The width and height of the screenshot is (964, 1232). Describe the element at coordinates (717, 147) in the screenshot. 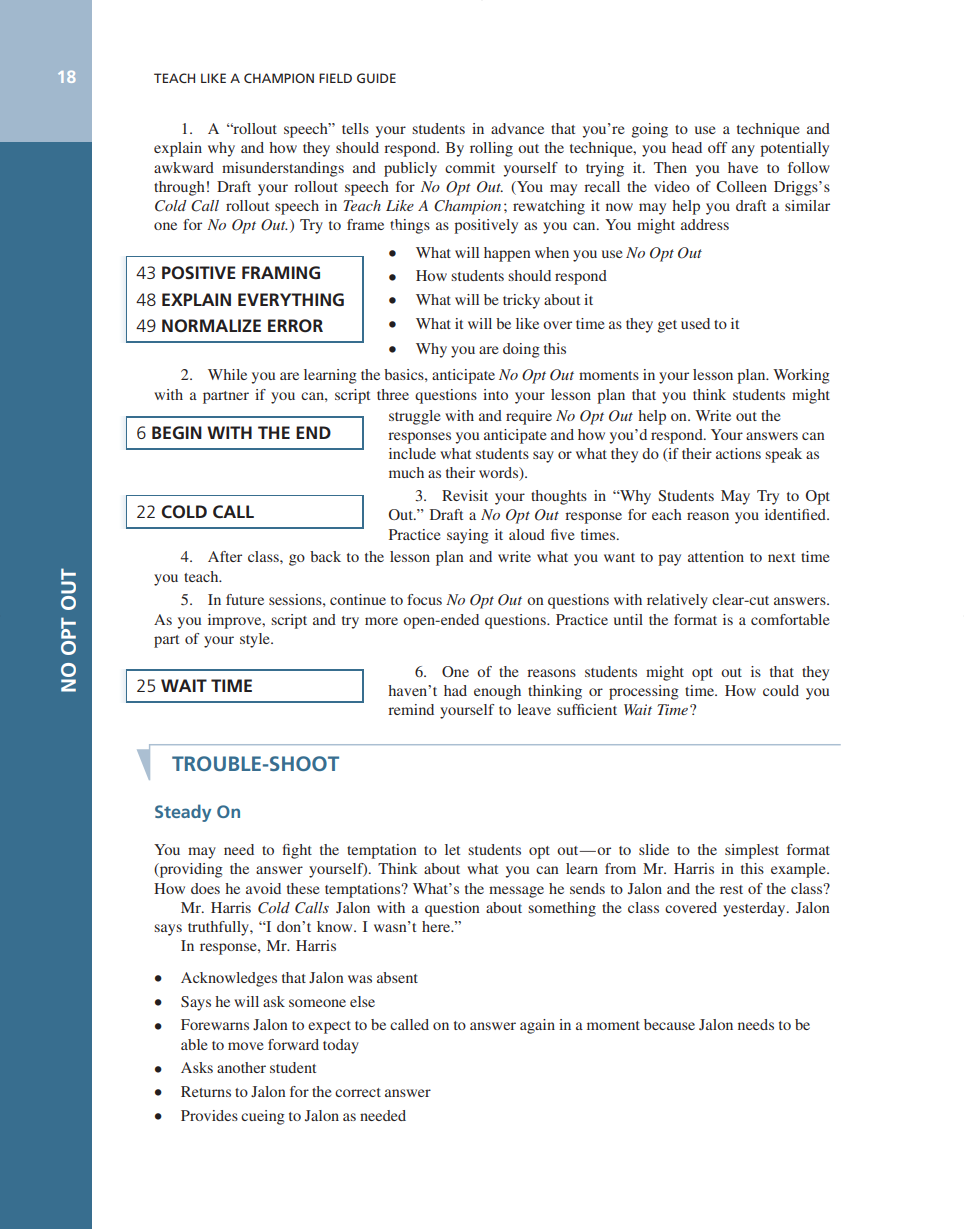

I see `off` at that location.
